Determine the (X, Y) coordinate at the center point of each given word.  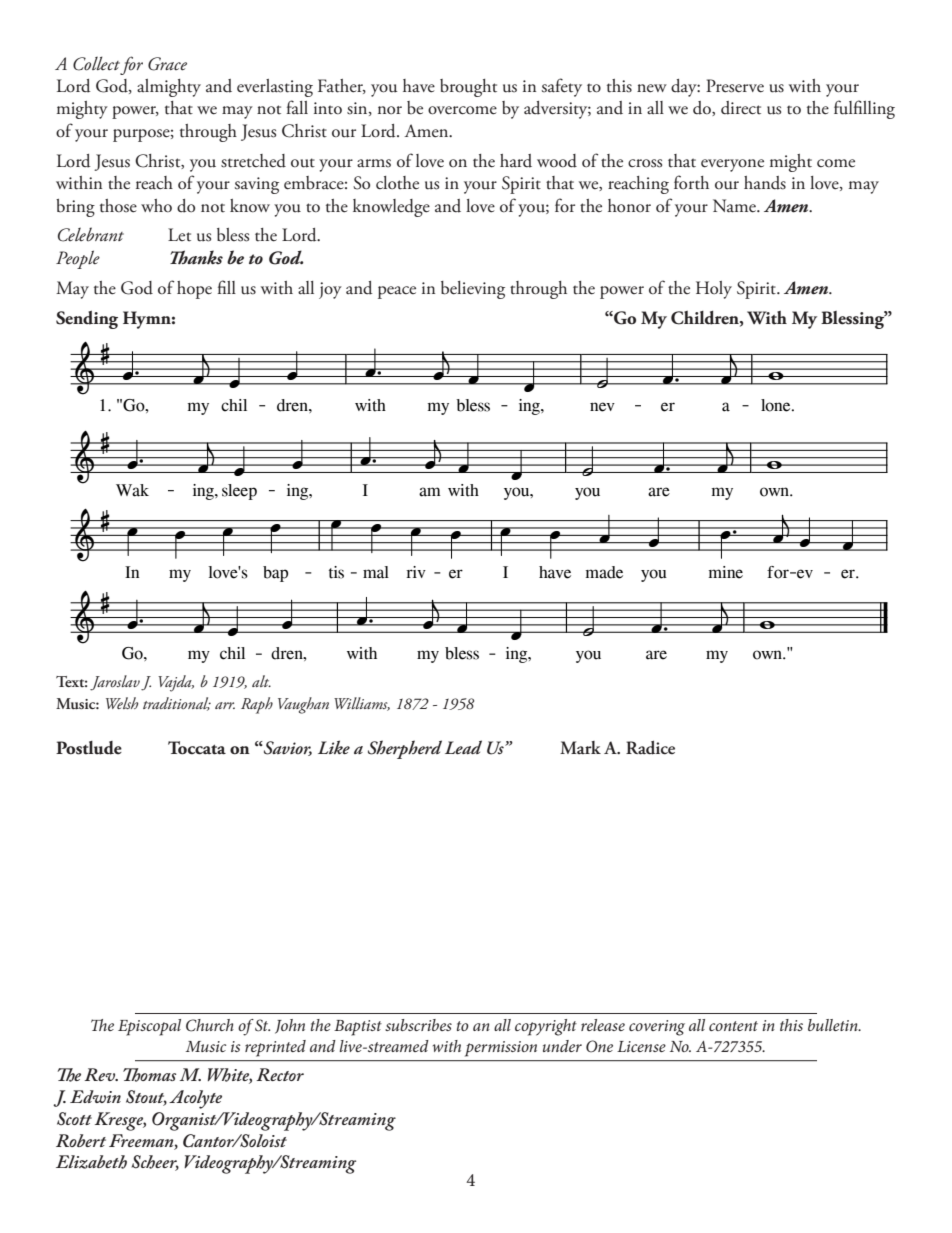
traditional (177, 704)
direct (741, 108)
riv (416, 572)
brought (468, 88)
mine (726, 572)
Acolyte (195, 1099)
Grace (167, 64)
